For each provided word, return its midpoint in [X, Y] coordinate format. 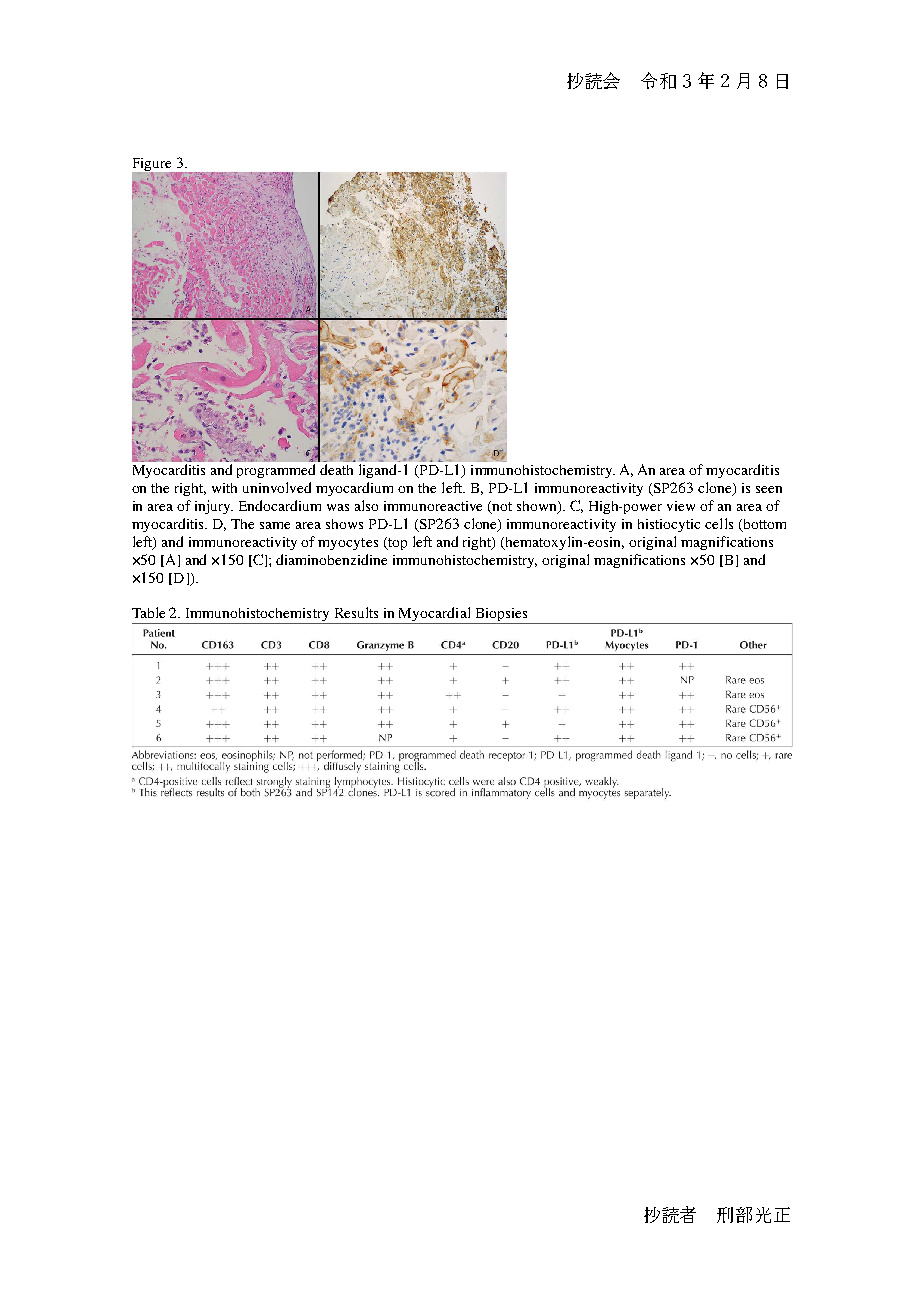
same [275, 525]
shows [344, 524]
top [396, 543]
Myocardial [435, 615]
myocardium [354, 489]
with [224, 488]
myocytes [348, 544]
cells [719, 523]
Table [148, 612]
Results [356, 612]
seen [769, 489]
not [501, 508]
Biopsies [501, 616]
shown [538, 507]
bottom [763, 525]
